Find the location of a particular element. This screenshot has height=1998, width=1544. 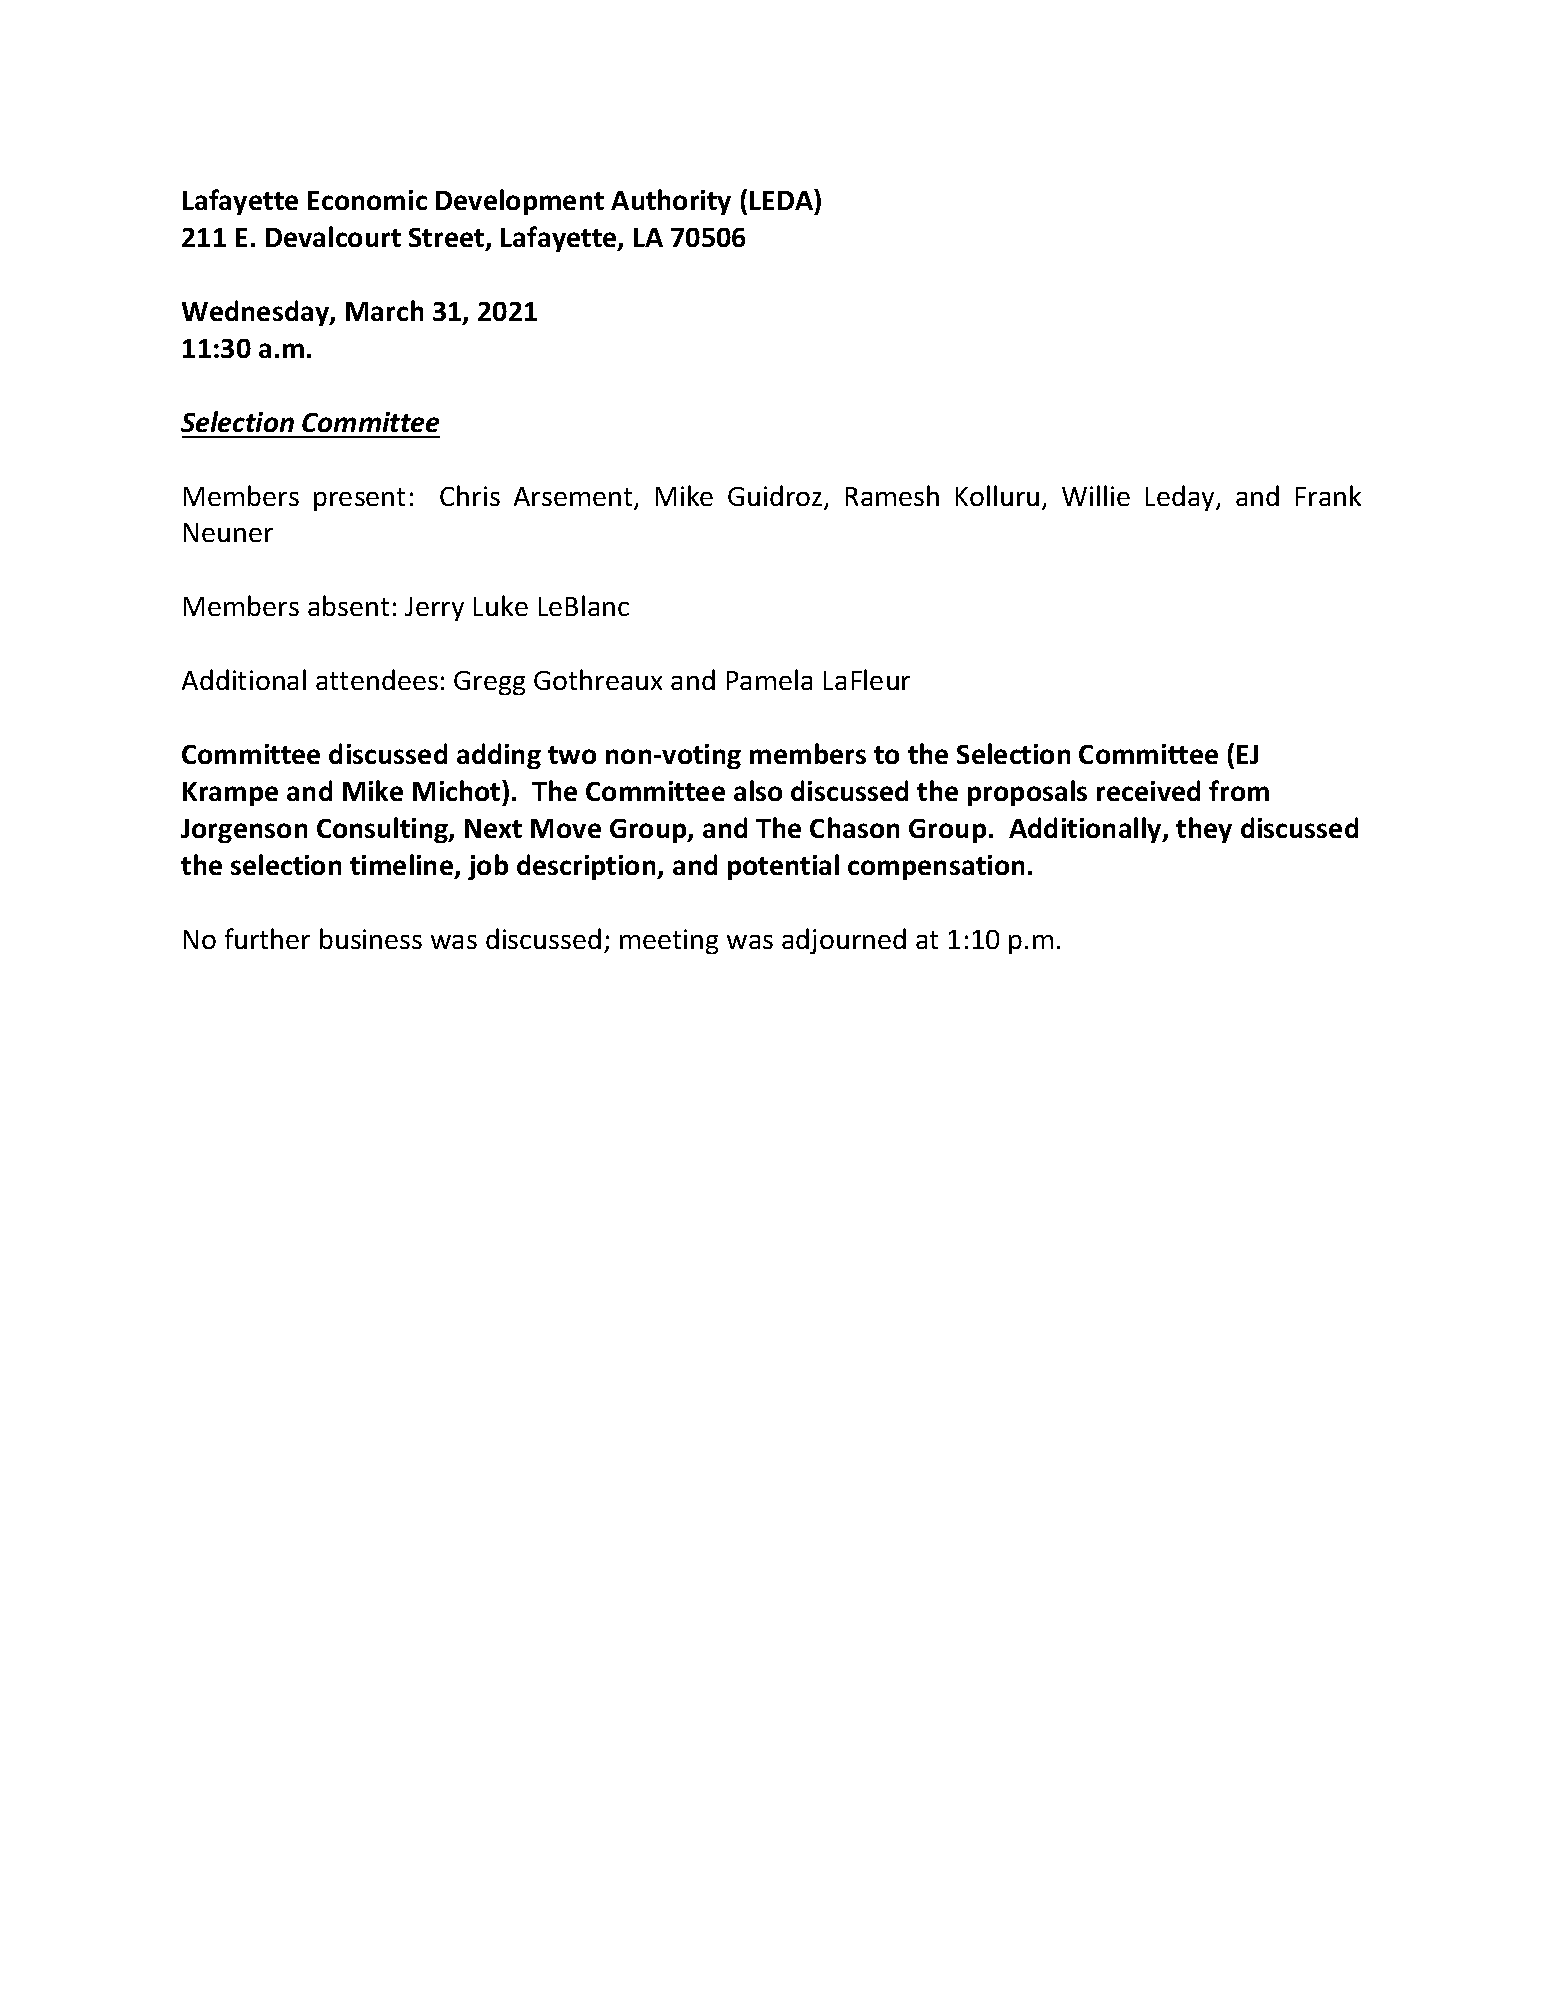

Authority is located at coordinates (671, 202).
